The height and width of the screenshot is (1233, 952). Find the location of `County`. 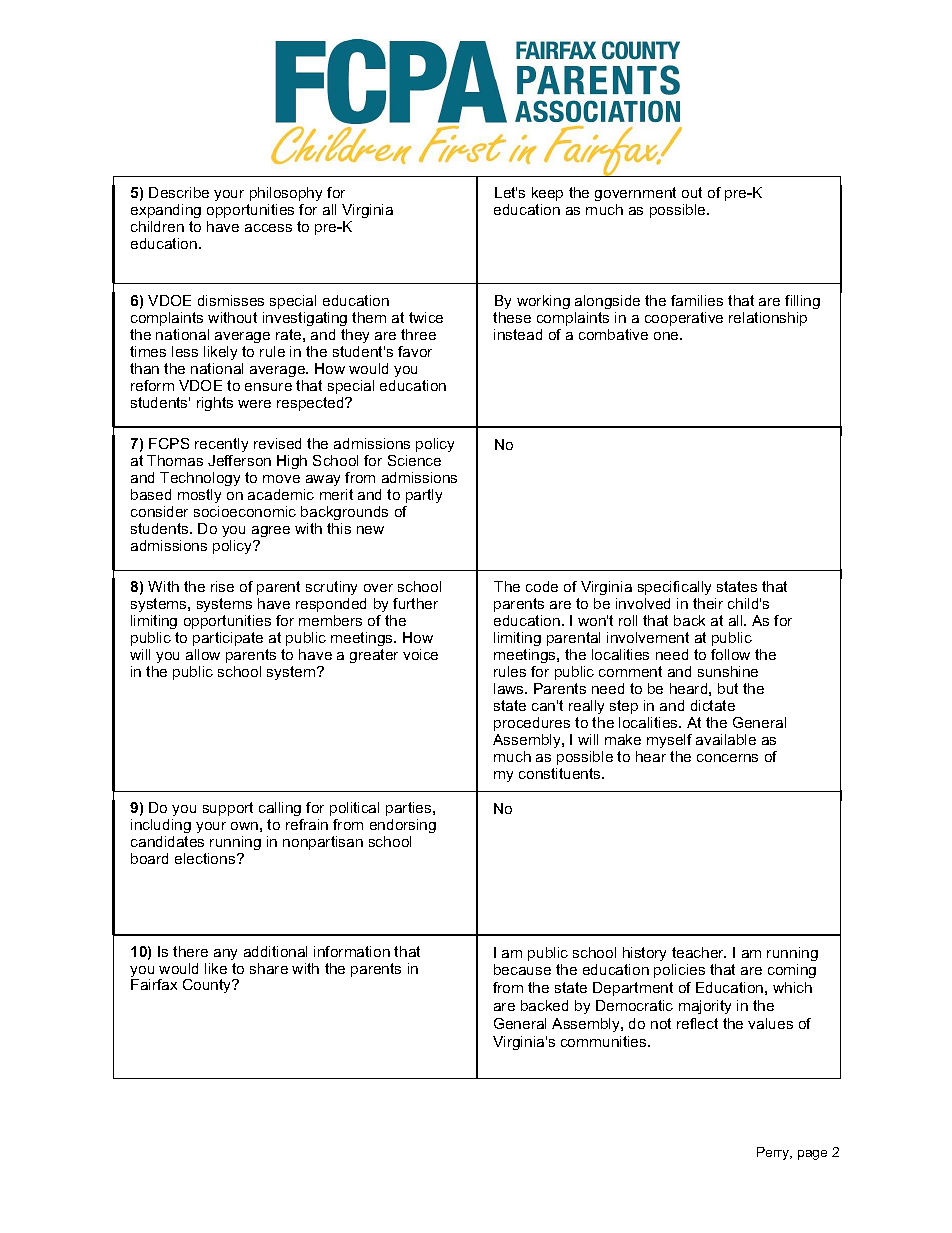

County is located at coordinates (208, 986).
